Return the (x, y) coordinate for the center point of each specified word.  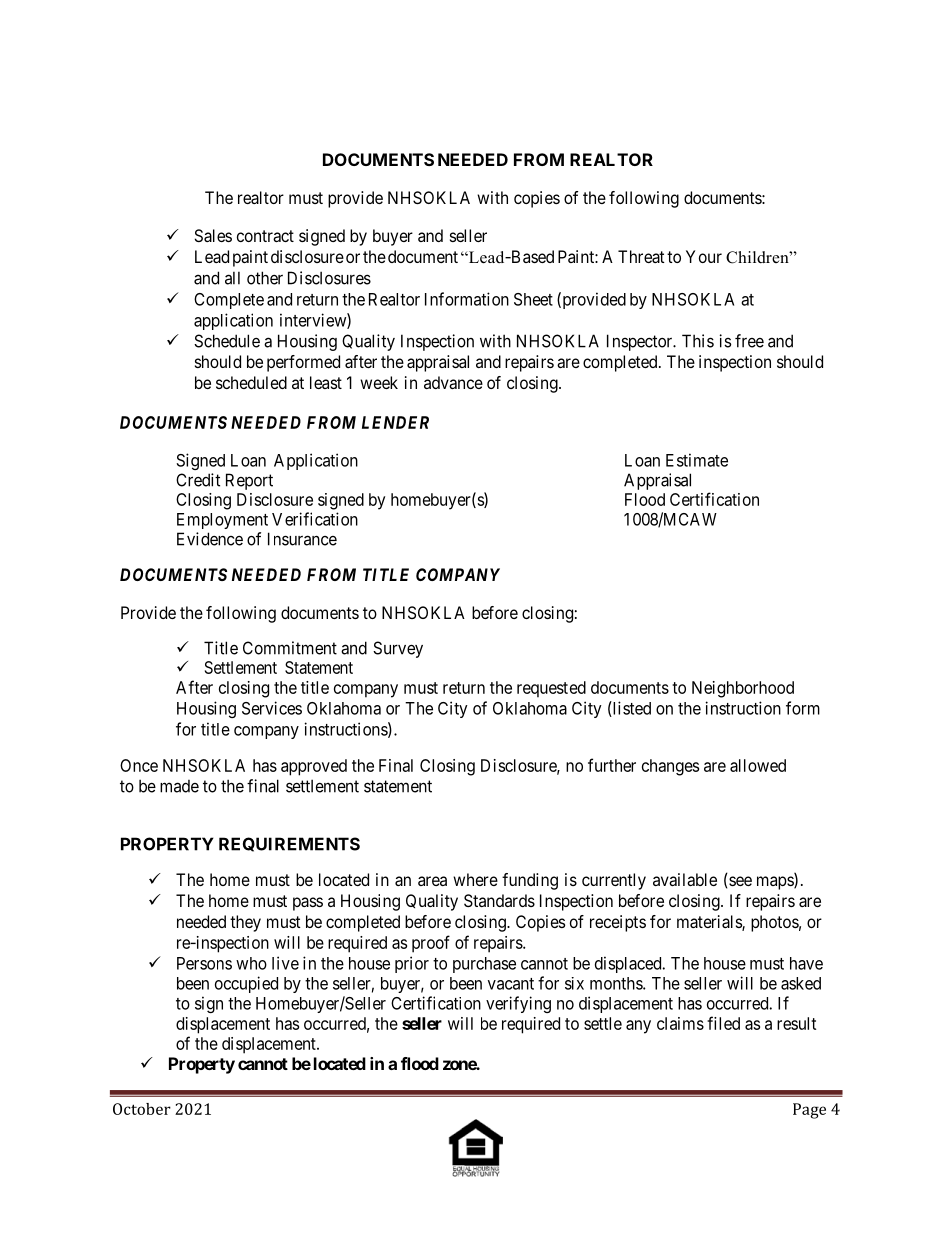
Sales (213, 235)
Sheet (533, 299)
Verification (315, 519)
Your (704, 256)
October (142, 1109)
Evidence (210, 539)
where (475, 879)
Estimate (697, 460)
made (179, 786)
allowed (758, 765)
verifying (518, 1004)
